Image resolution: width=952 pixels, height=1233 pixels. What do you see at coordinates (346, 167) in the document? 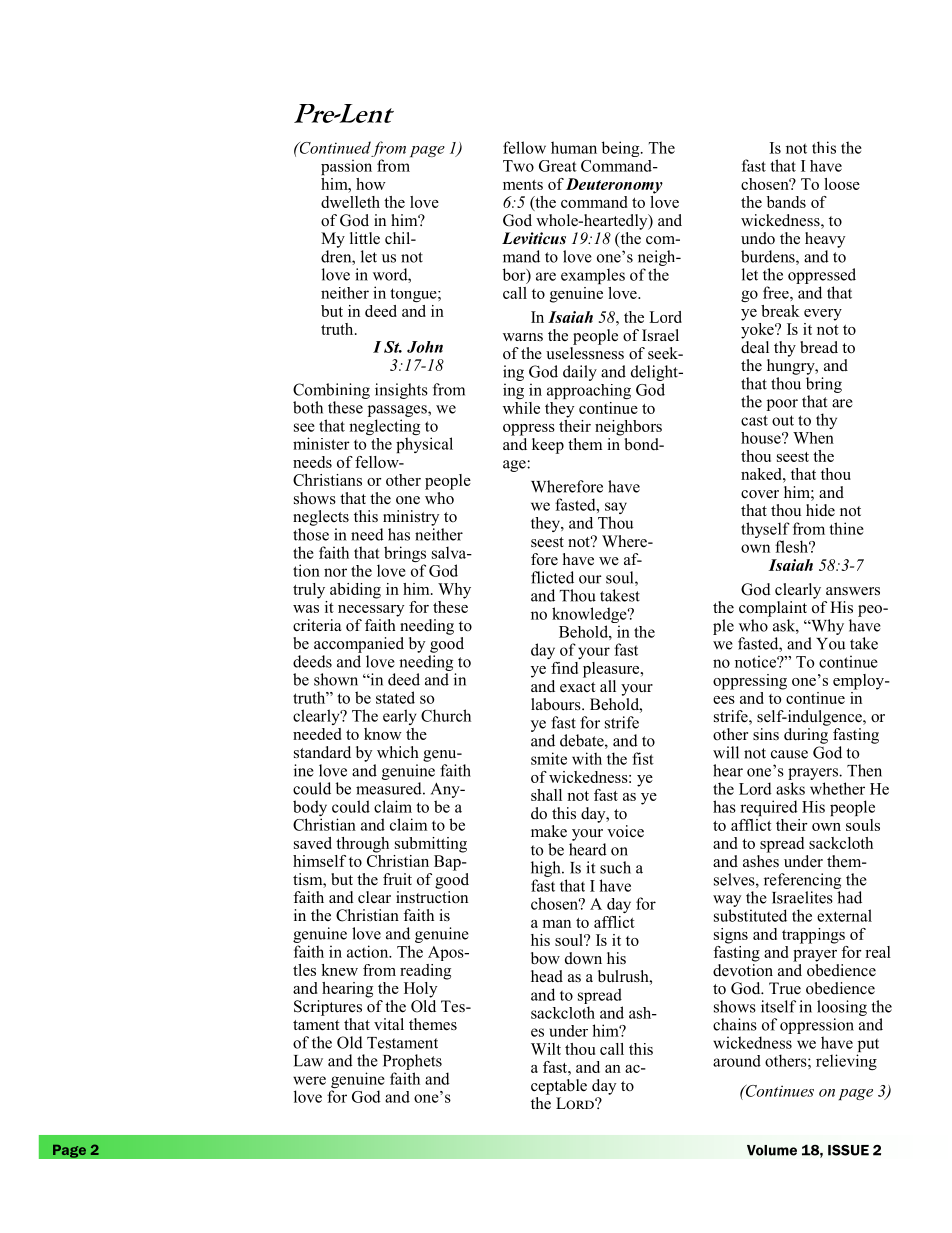
I see `passion` at bounding box center [346, 167].
